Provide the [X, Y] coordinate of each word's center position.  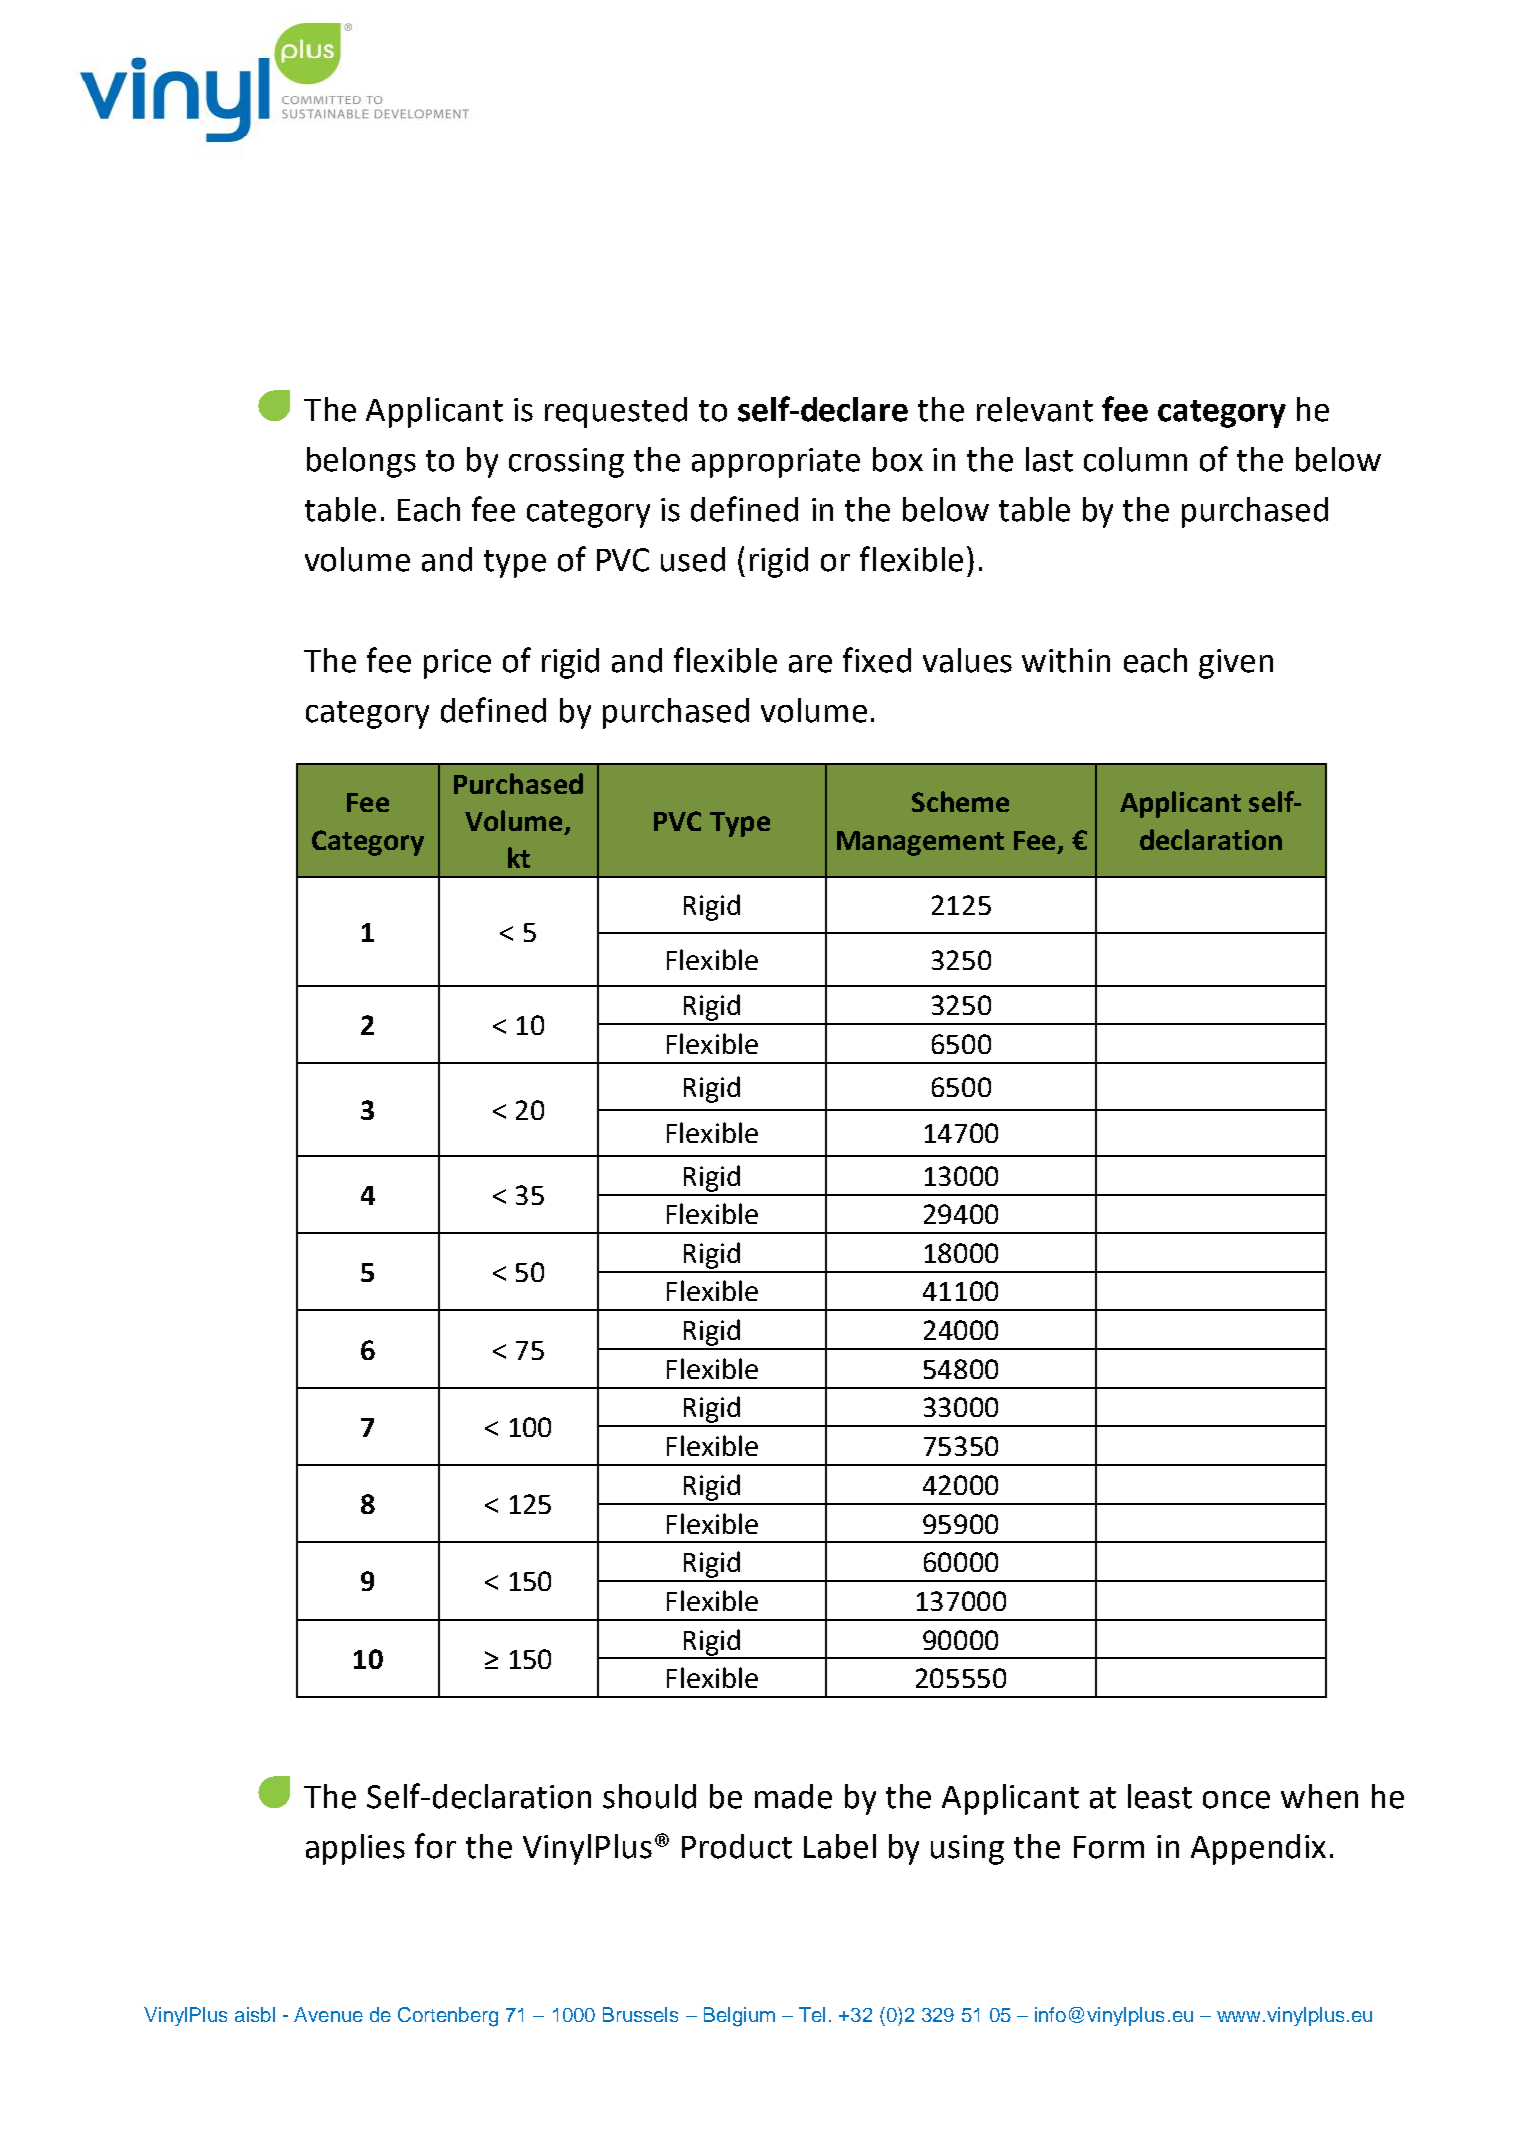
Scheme [960, 801]
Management [920, 843]
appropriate [776, 463]
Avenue [328, 2014]
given [1236, 664]
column [1135, 459]
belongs [361, 462]
